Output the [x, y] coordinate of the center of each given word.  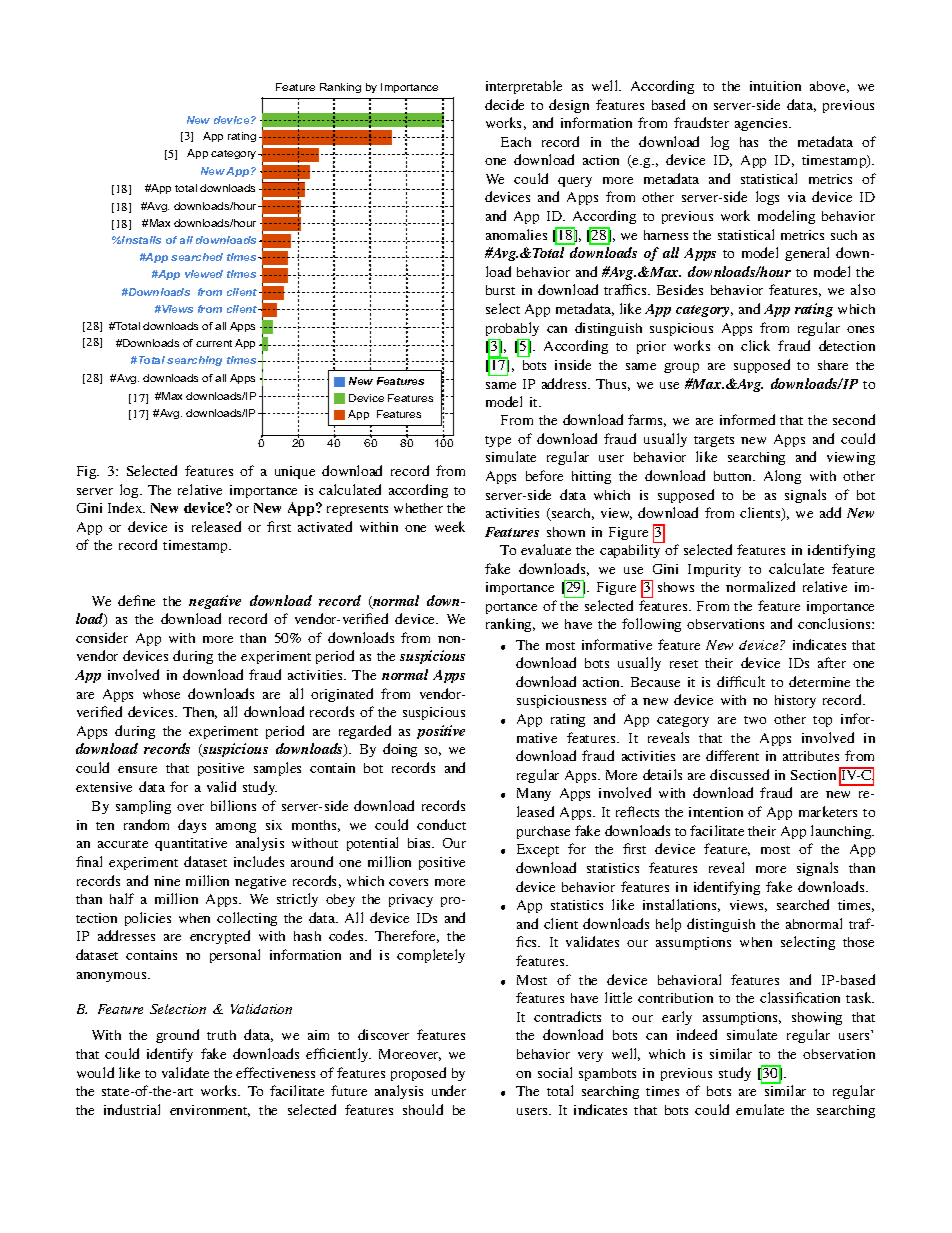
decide [504, 104]
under [449, 1090]
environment [210, 1111]
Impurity [714, 570]
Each [516, 142]
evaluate [546, 549]
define [136, 600]
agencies [762, 124]
